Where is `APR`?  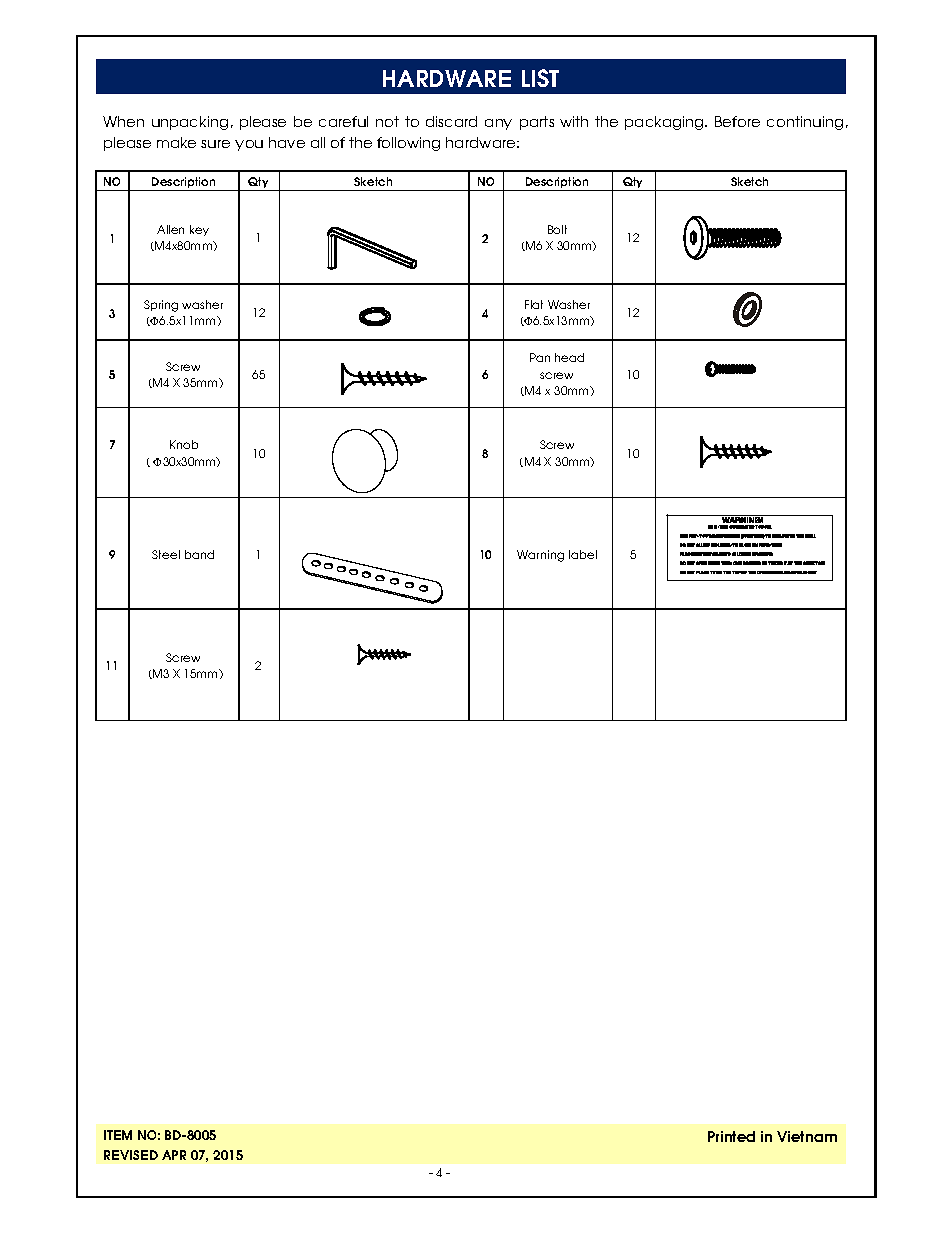 APR is located at coordinates (174, 1155).
